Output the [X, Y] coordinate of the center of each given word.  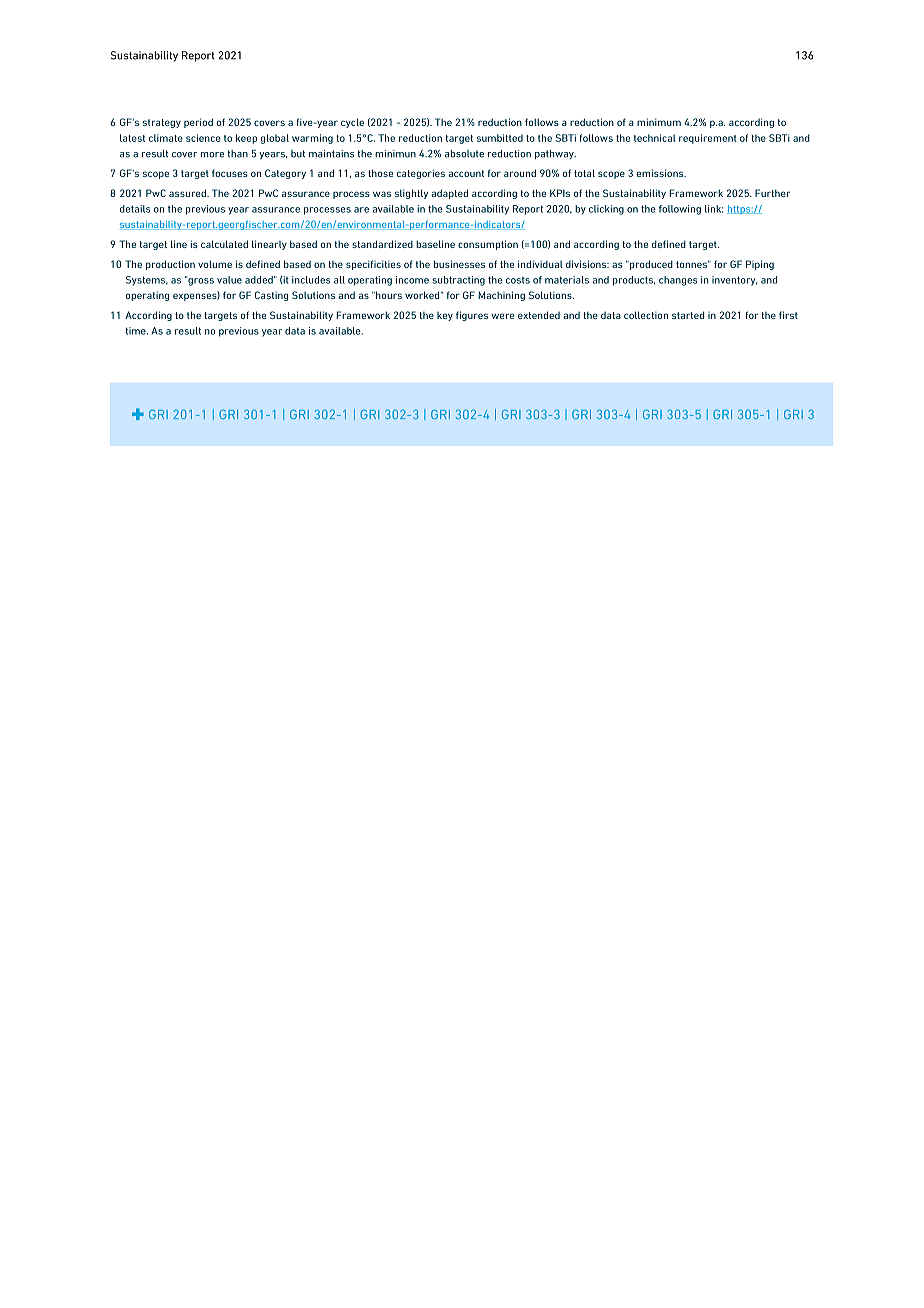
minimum [659, 122]
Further [772, 193]
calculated [224, 244]
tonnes [693, 264]
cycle [352, 123]
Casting [271, 296]
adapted [449, 194]
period [198, 123]
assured [188, 193]
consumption [488, 245]
